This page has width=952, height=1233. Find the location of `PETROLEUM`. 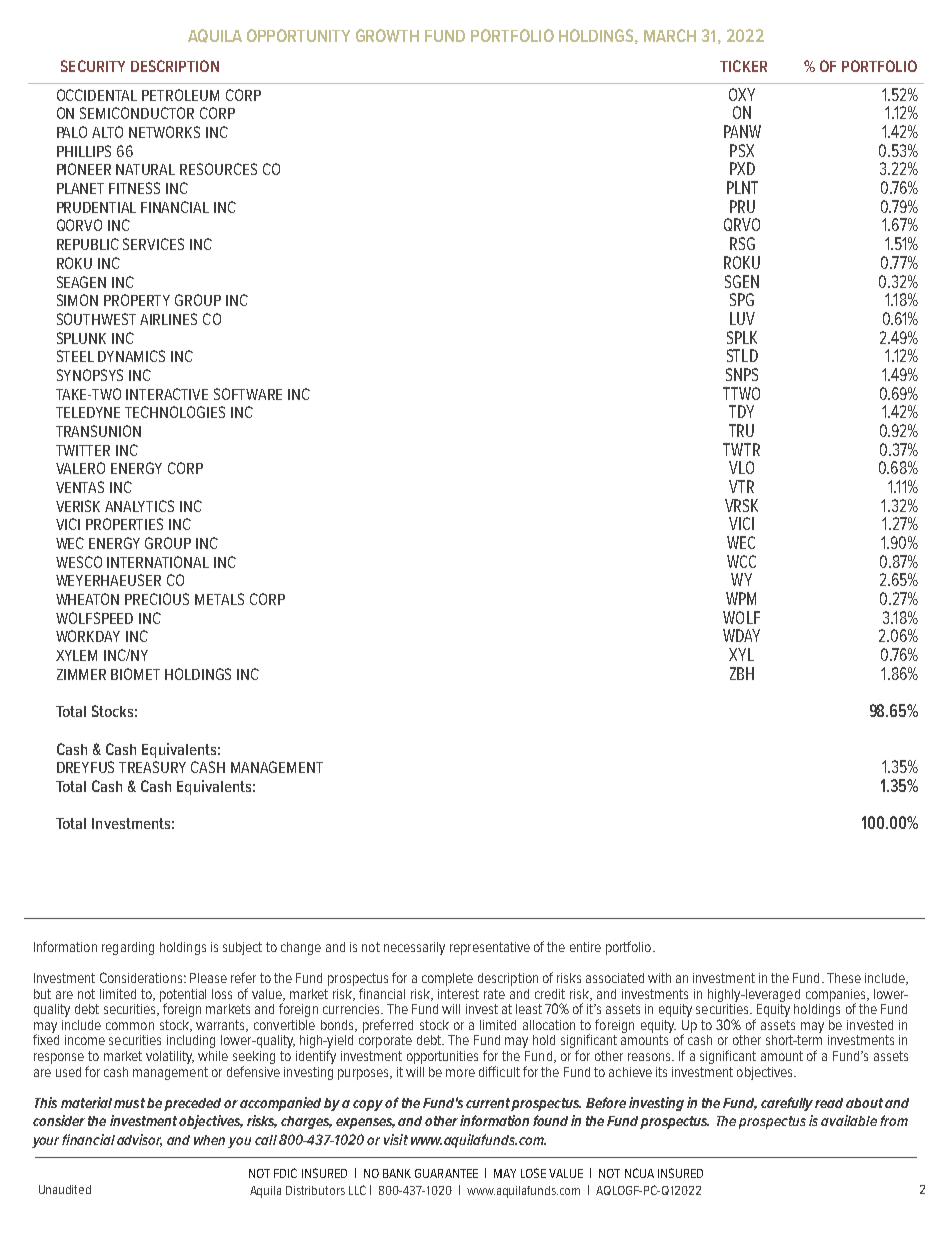

PETROLEUM is located at coordinates (180, 95).
